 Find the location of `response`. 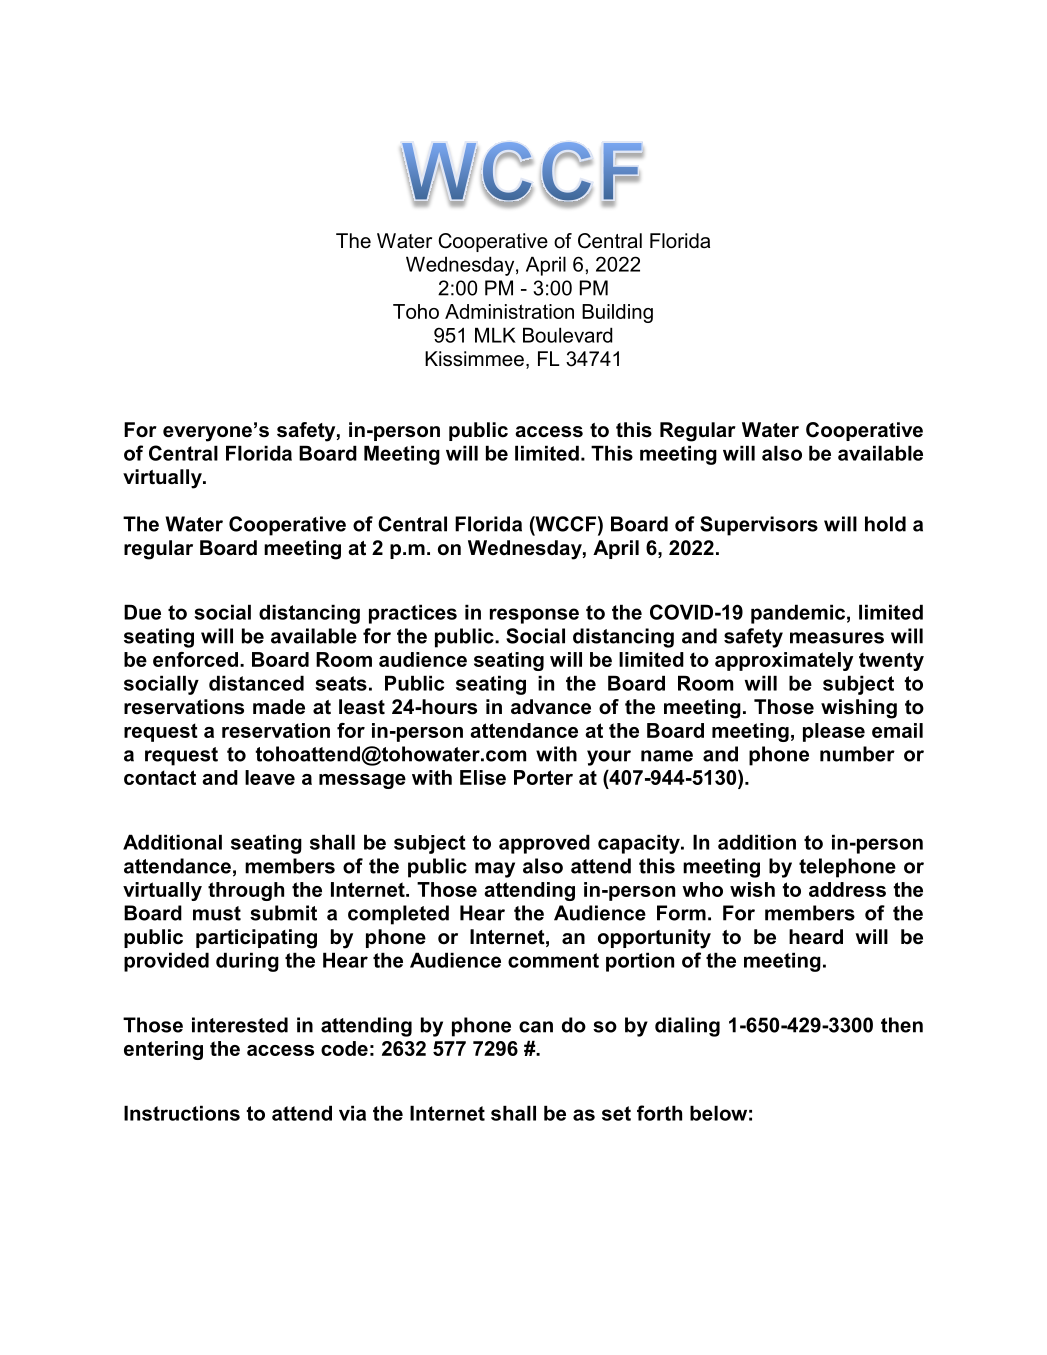

response is located at coordinates (534, 616).
